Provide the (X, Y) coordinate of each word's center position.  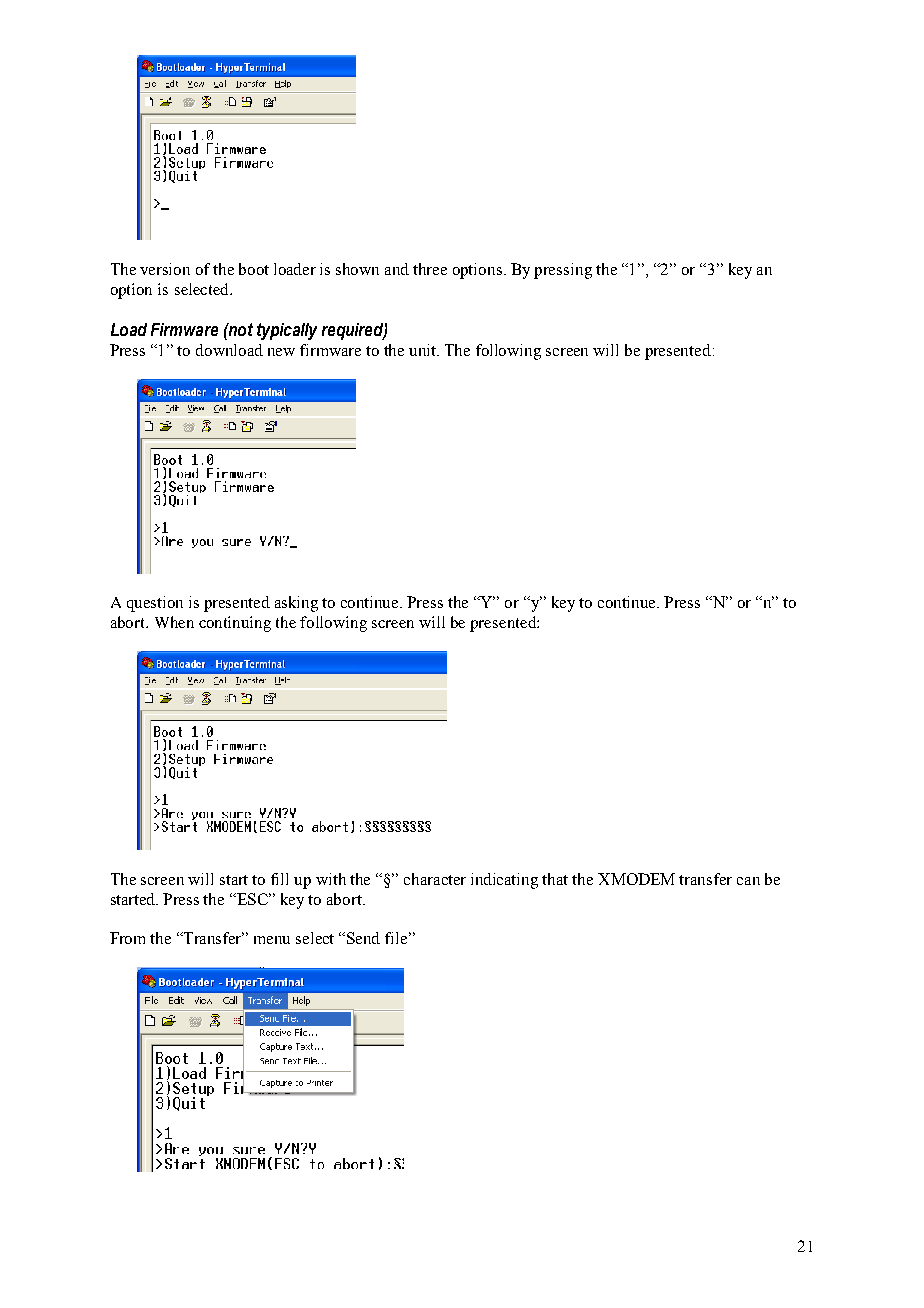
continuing (235, 624)
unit (424, 350)
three (430, 269)
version (165, 269)
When (174, 622)
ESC (253, 899)
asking (296, 604)
